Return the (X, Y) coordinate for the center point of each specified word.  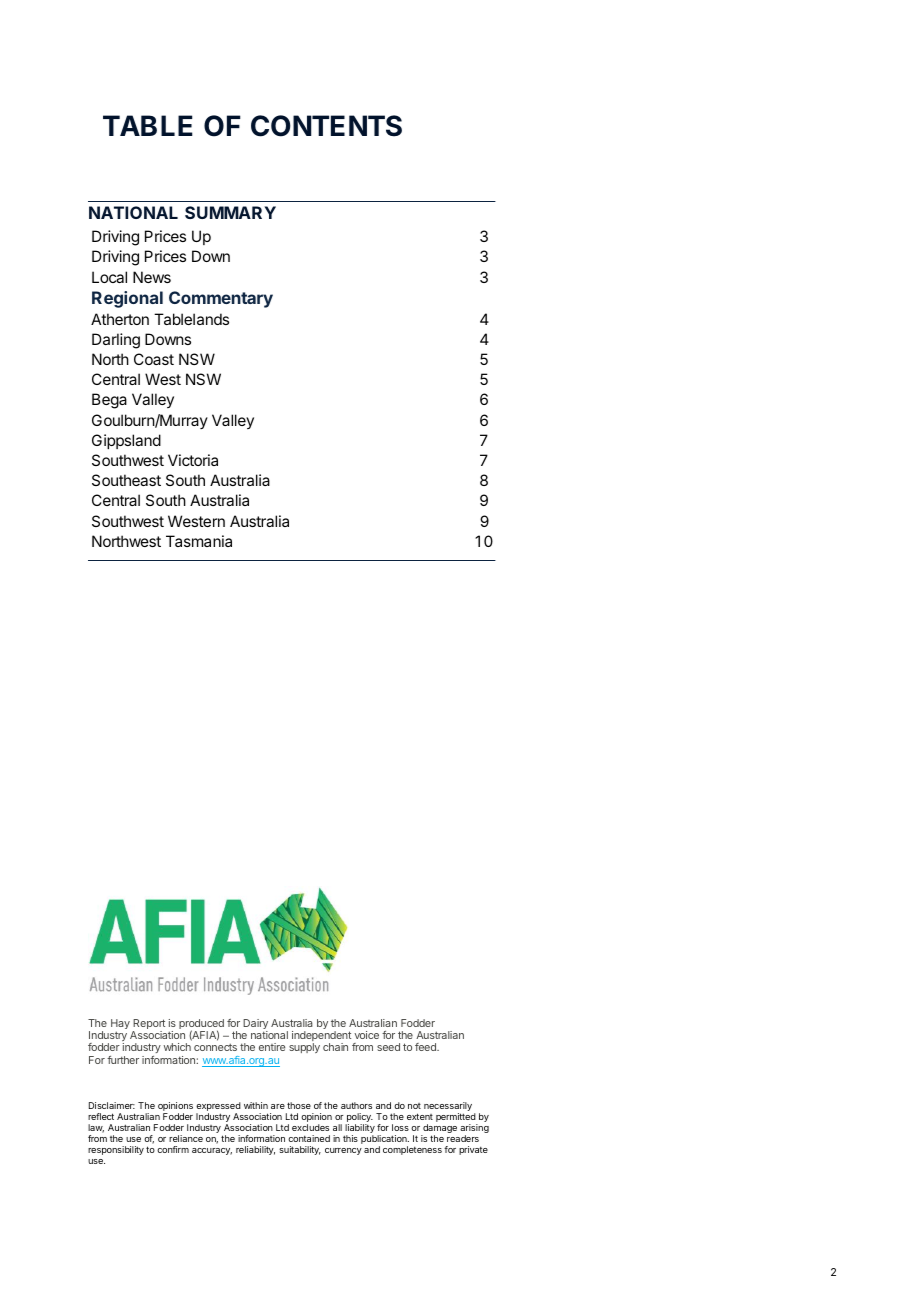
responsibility (116, 1150)
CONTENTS (326, 126)
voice (366, 1035)
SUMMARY (230, 212)
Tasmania (199, 541)
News (152, 277)
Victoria (193, 460)
